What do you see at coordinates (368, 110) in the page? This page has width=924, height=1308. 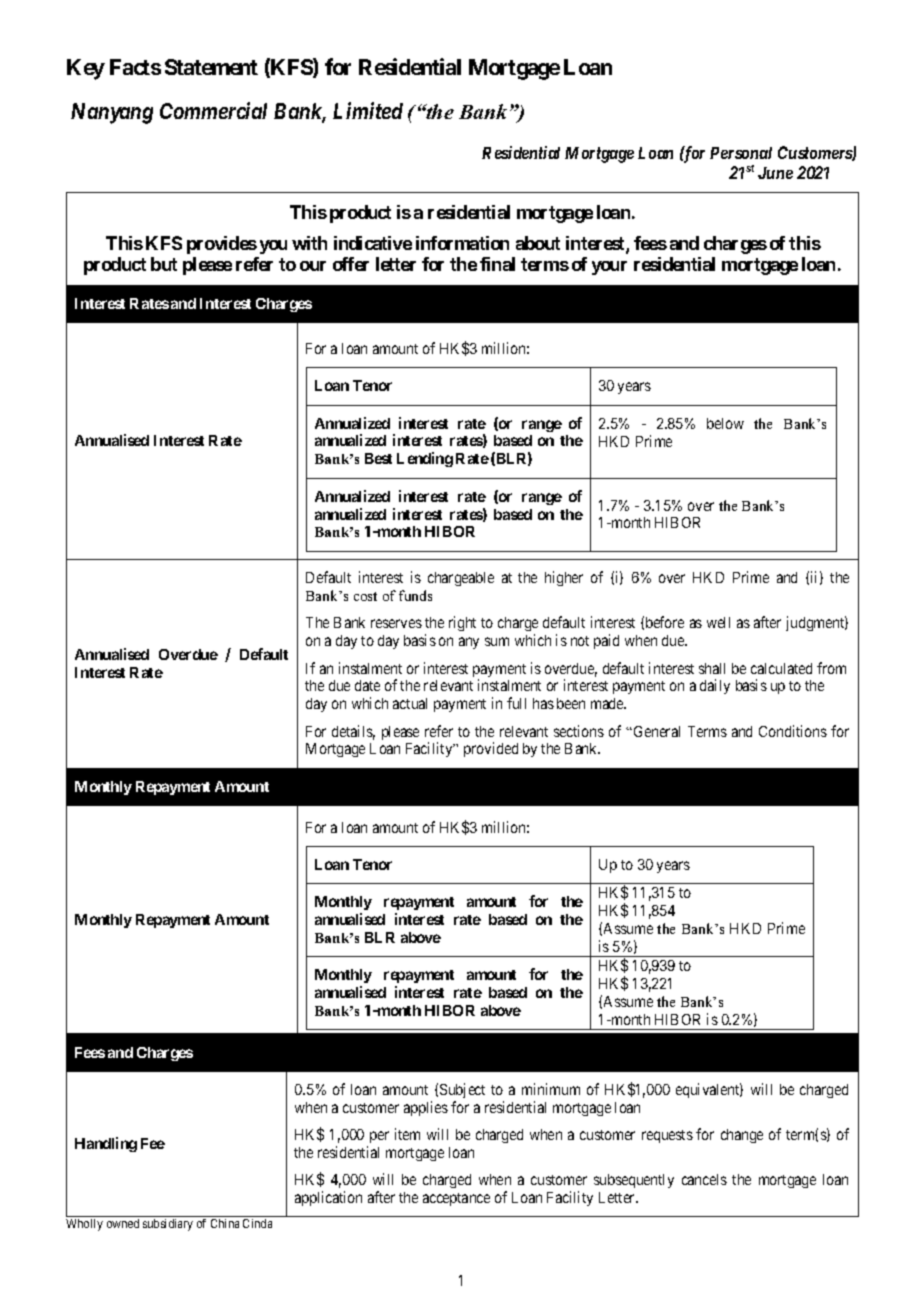 I see `Limited` at bounding box center [368, 110].
